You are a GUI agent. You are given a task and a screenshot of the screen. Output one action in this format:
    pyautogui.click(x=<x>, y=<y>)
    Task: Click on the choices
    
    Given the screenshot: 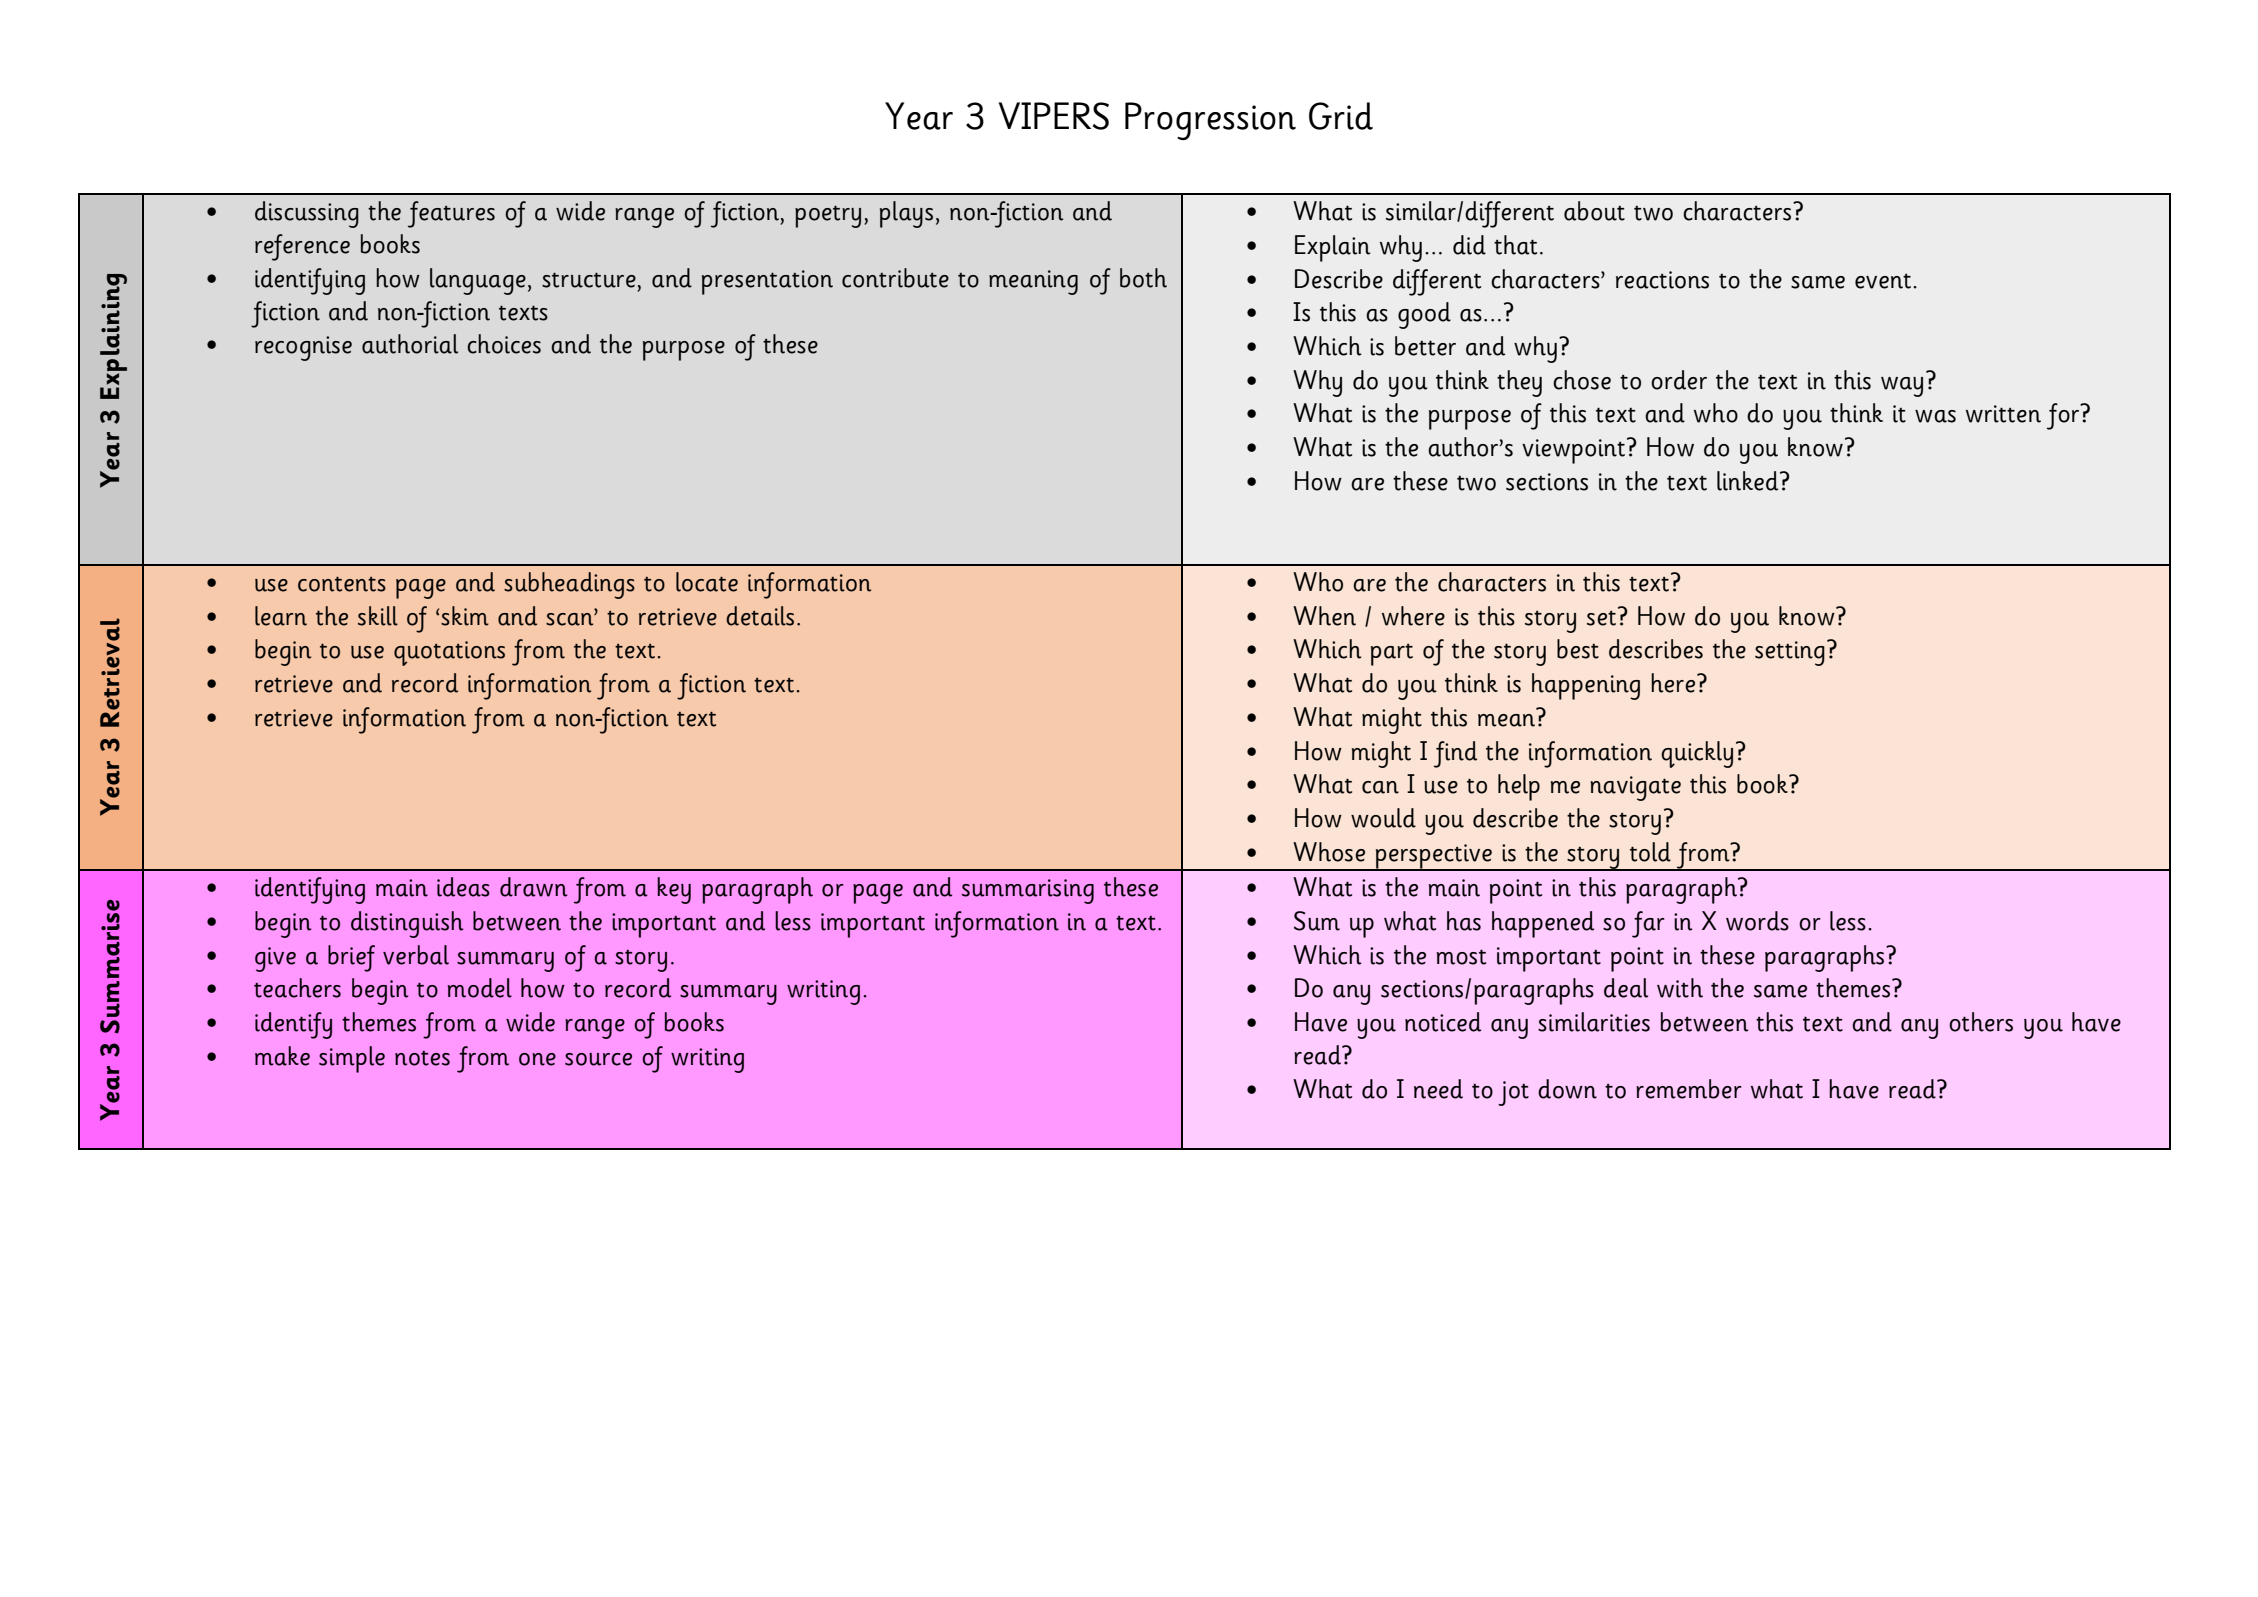 What is the action you would take?
    pyautogui.click(x=504, y=344)
